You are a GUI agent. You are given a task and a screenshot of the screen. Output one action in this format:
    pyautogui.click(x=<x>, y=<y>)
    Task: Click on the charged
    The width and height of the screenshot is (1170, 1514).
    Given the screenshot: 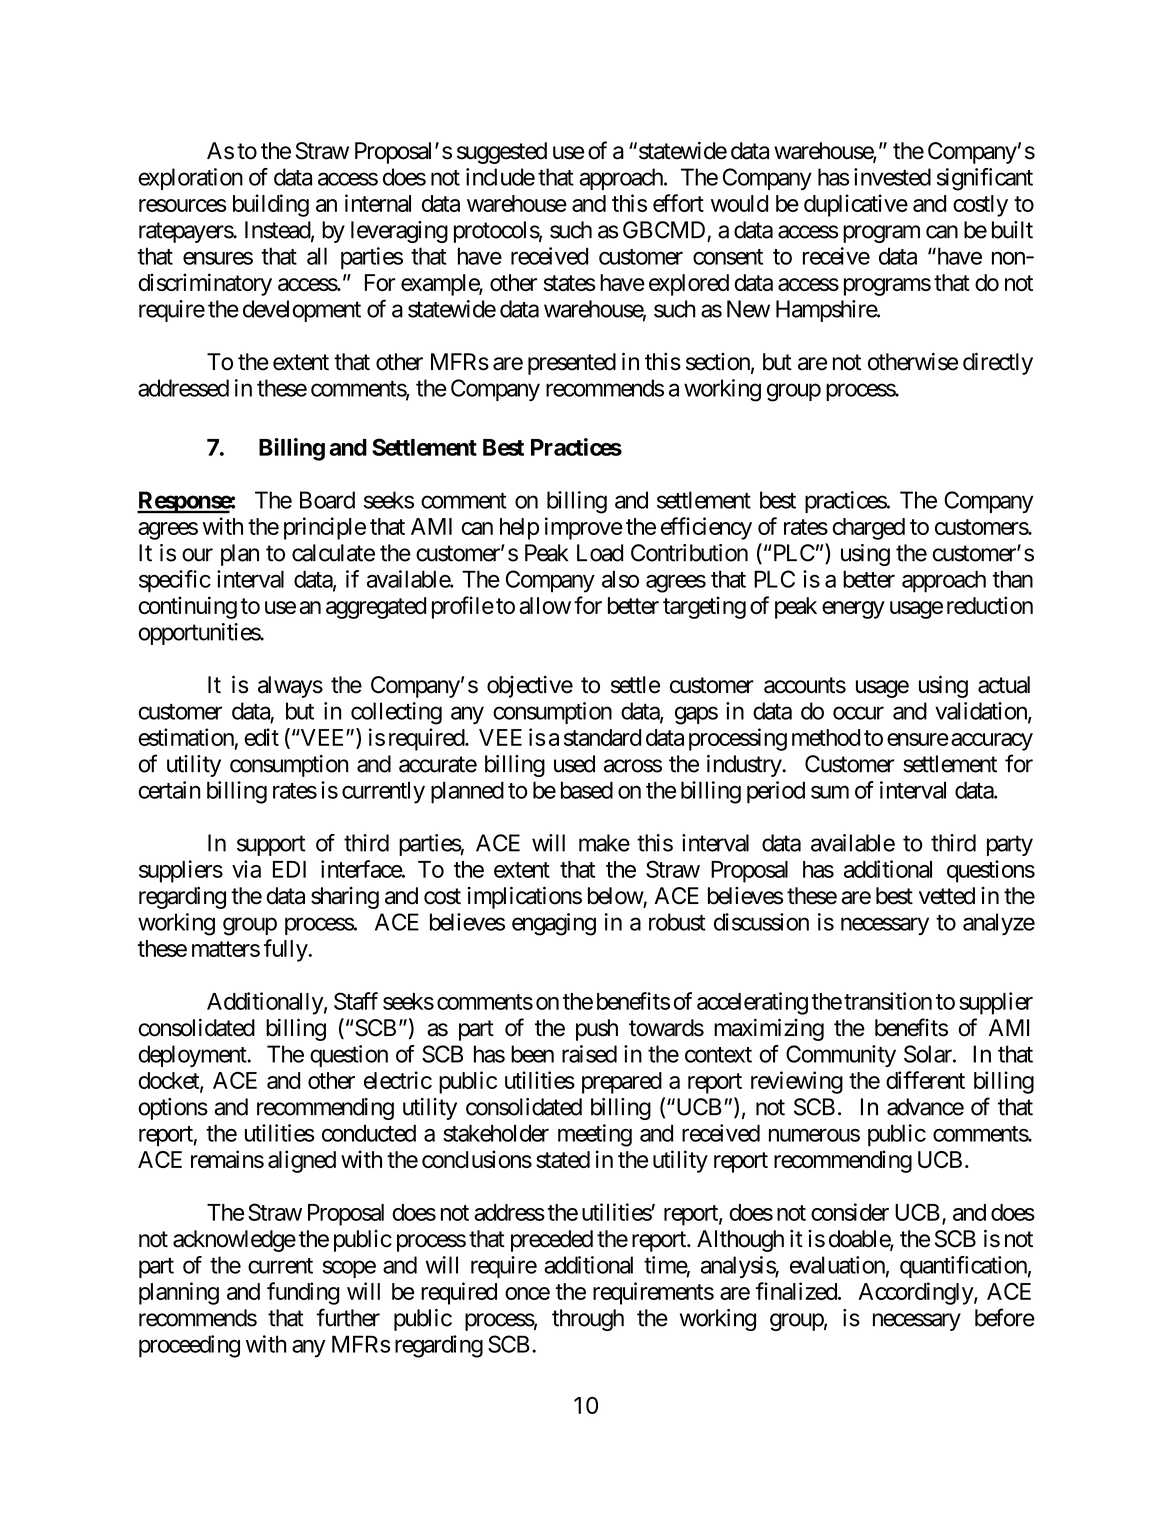 What is the action you would take?
    pyautogui.click(x=868, y=529)
